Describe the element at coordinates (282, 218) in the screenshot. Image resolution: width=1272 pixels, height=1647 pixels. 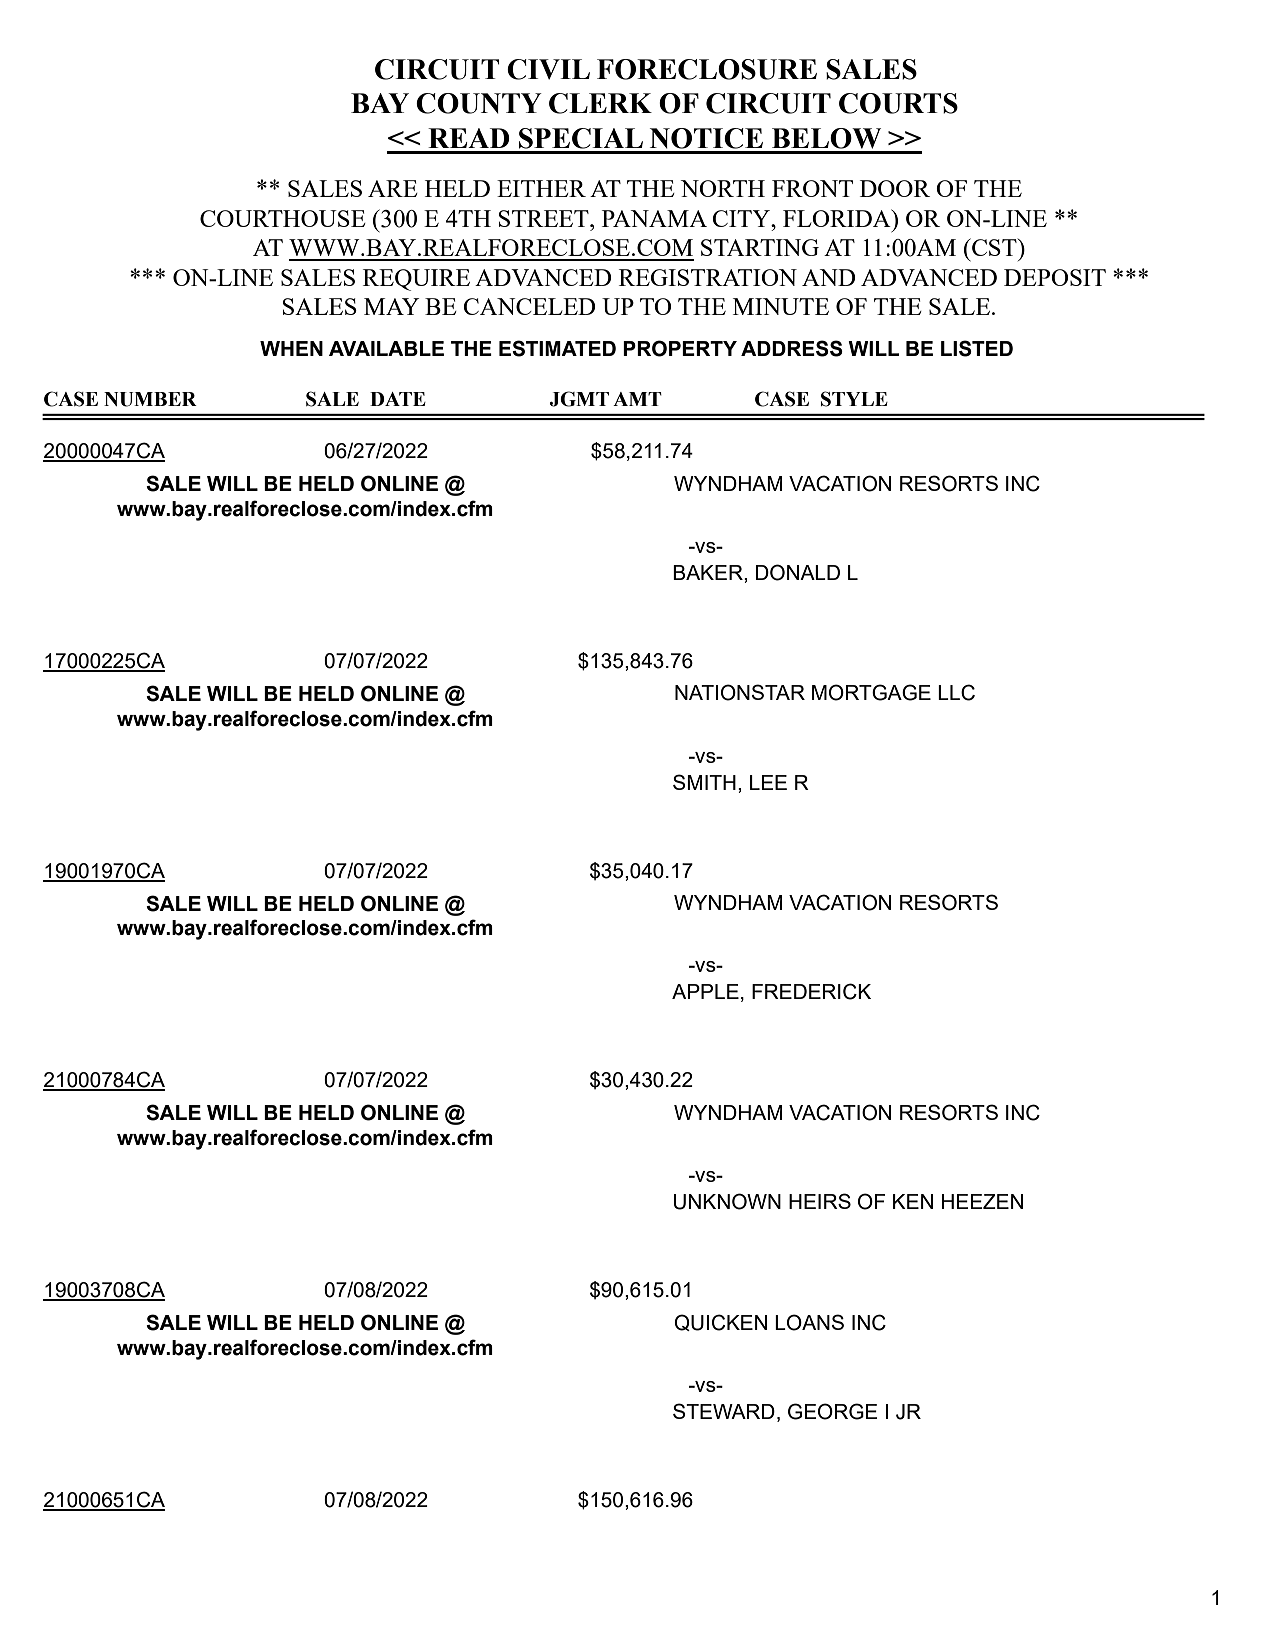
I see `COURTHOUSE` at that location.
